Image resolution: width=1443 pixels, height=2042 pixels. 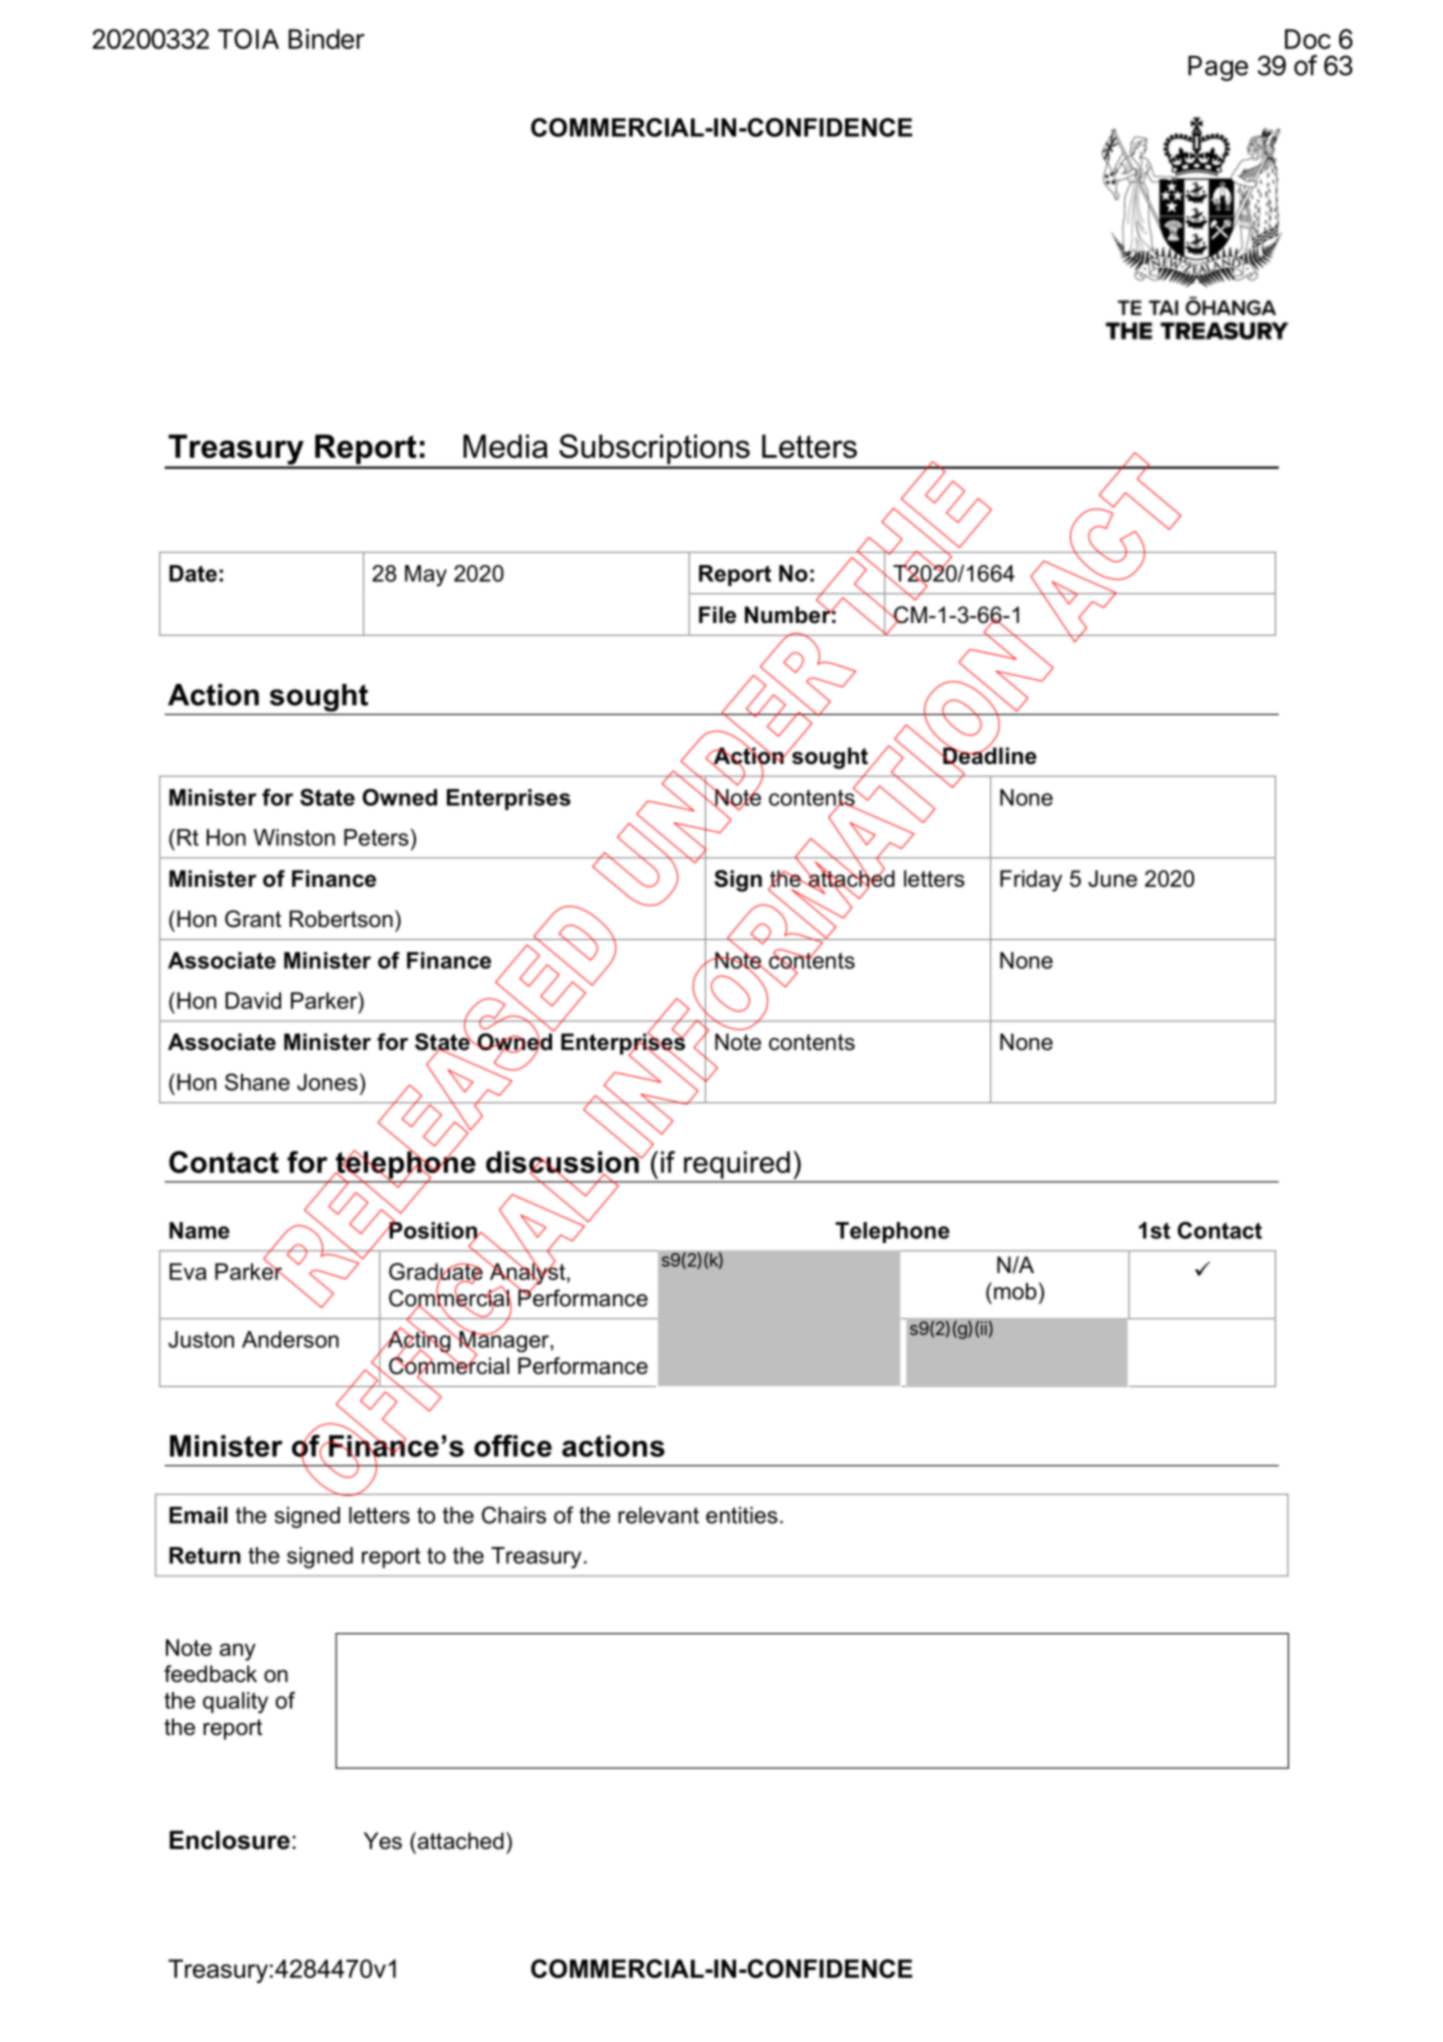 I want to click on Deadline, so click(x=989, y=756).
